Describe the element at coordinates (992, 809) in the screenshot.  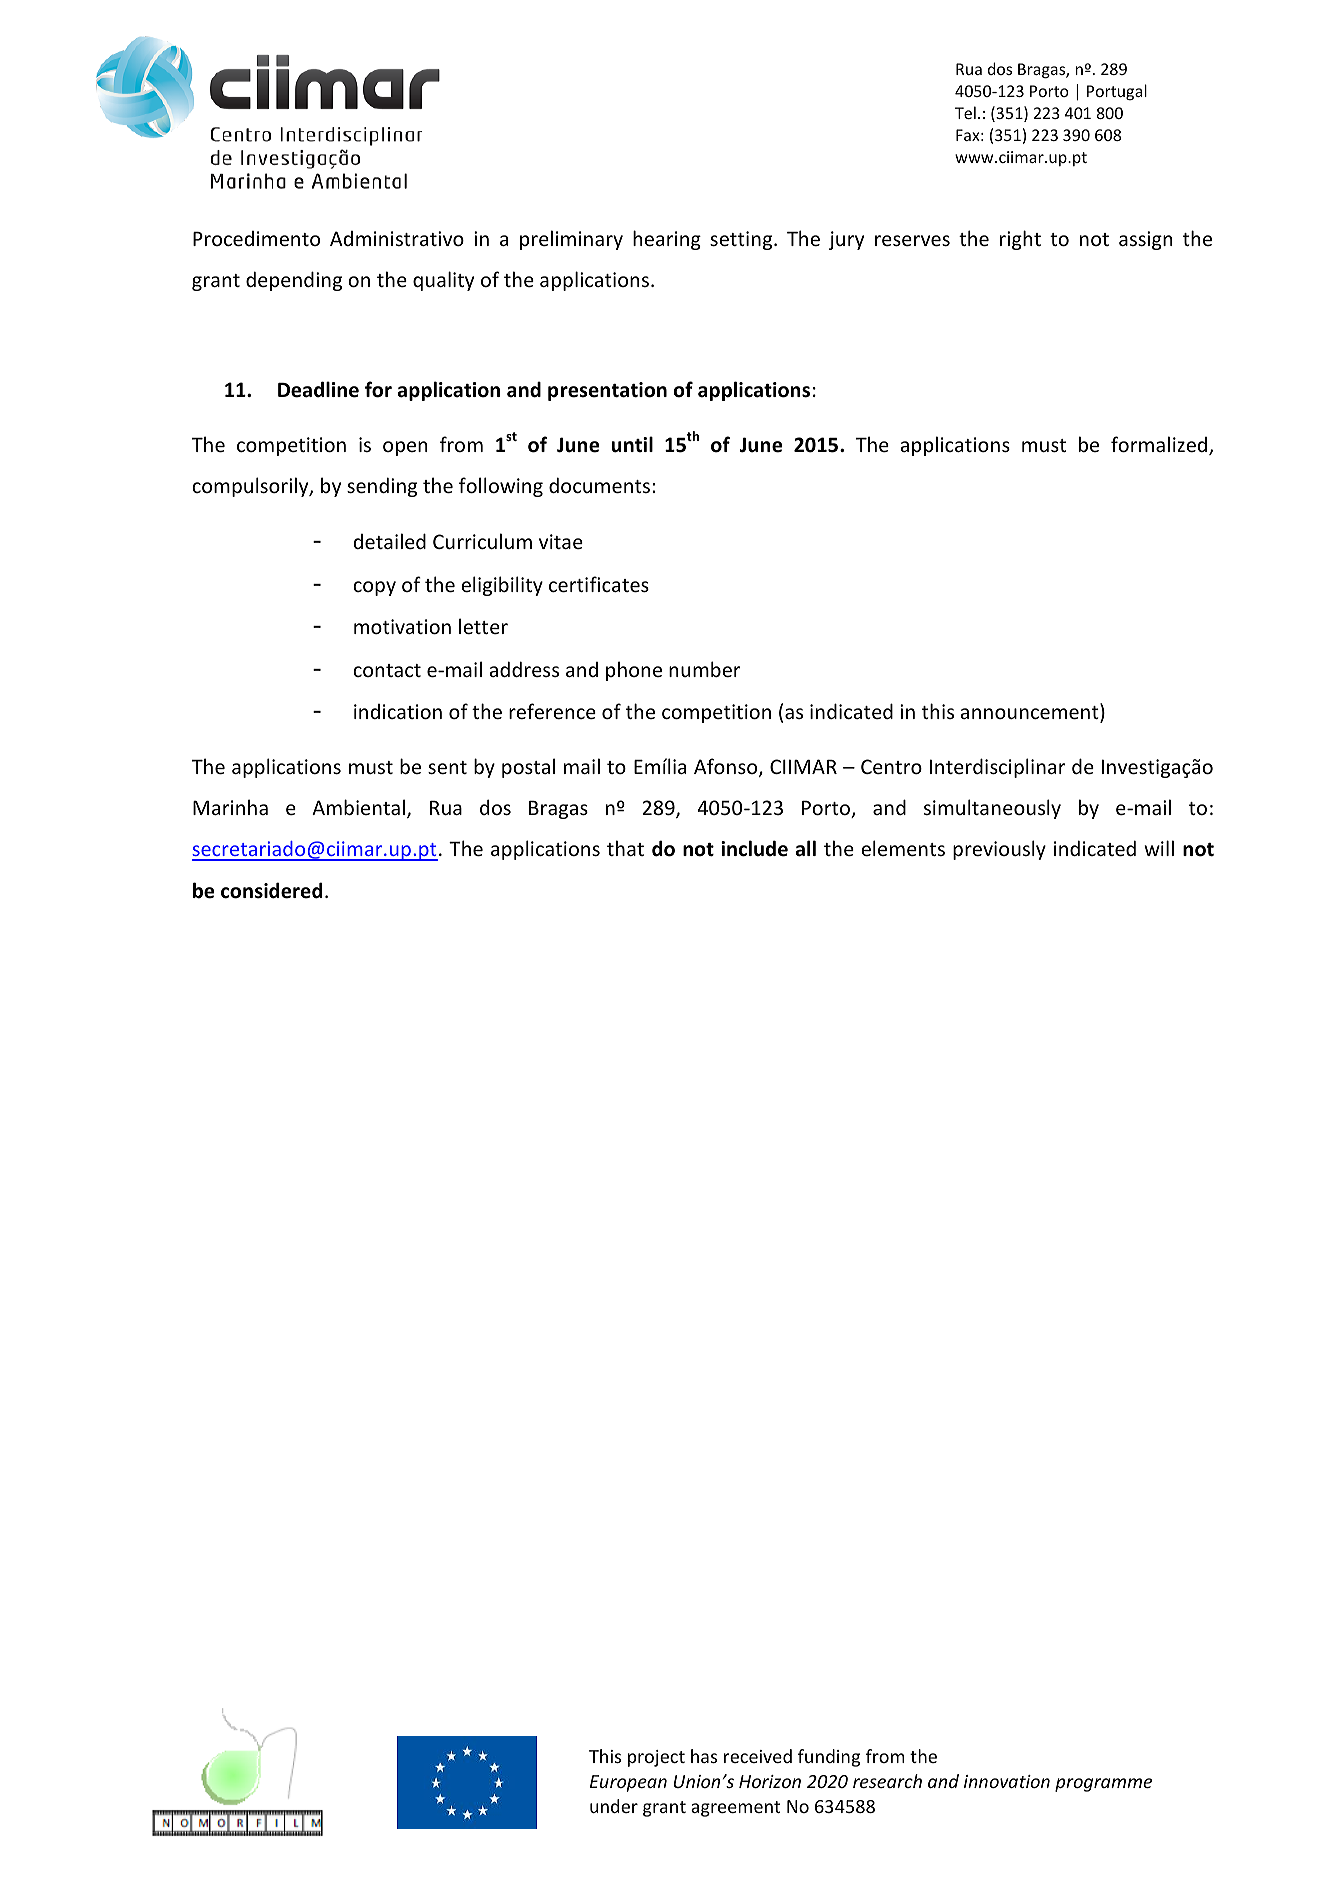
I see `simultaneously` at that location.
